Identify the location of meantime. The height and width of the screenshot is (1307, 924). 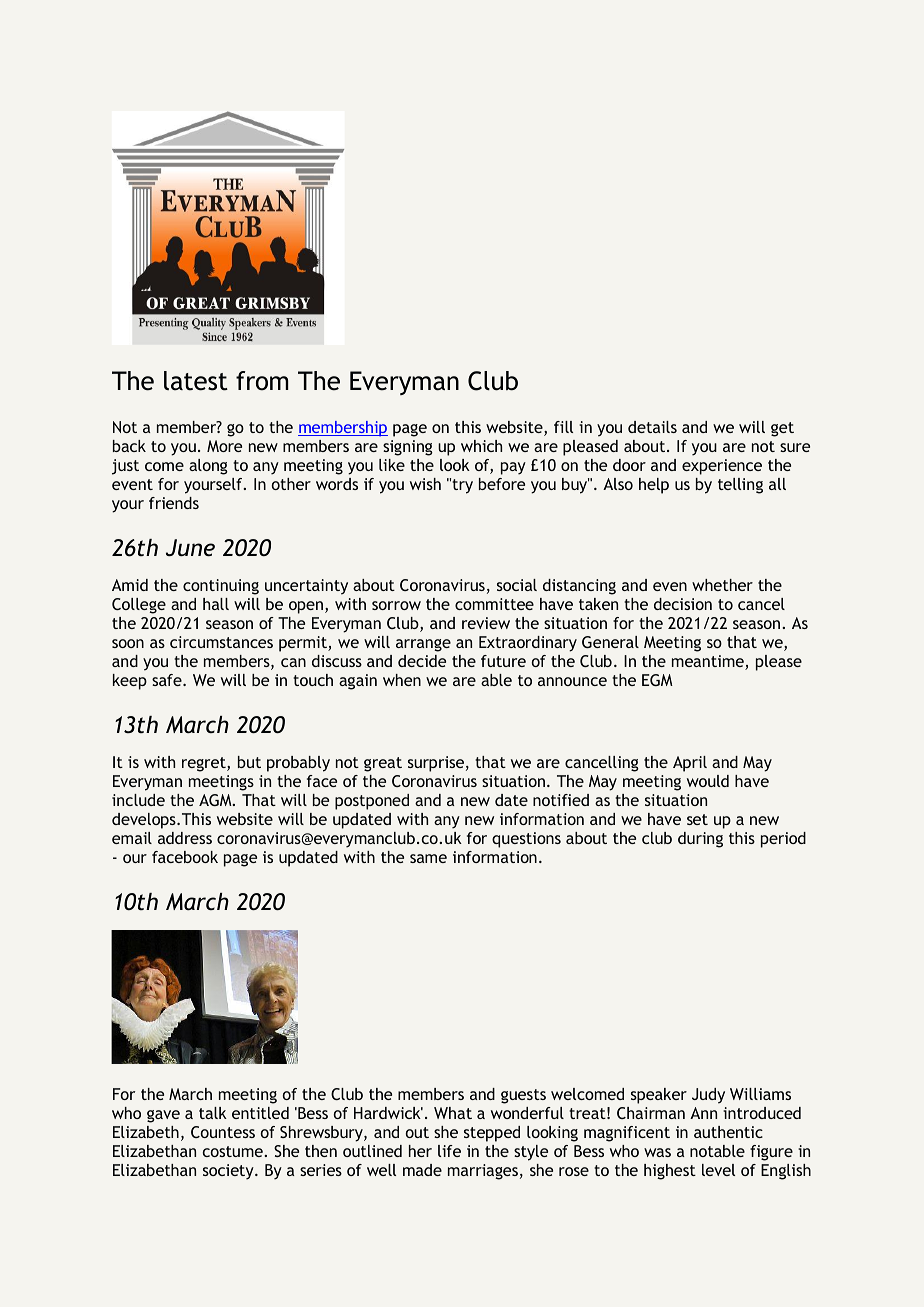
(709, 662).
